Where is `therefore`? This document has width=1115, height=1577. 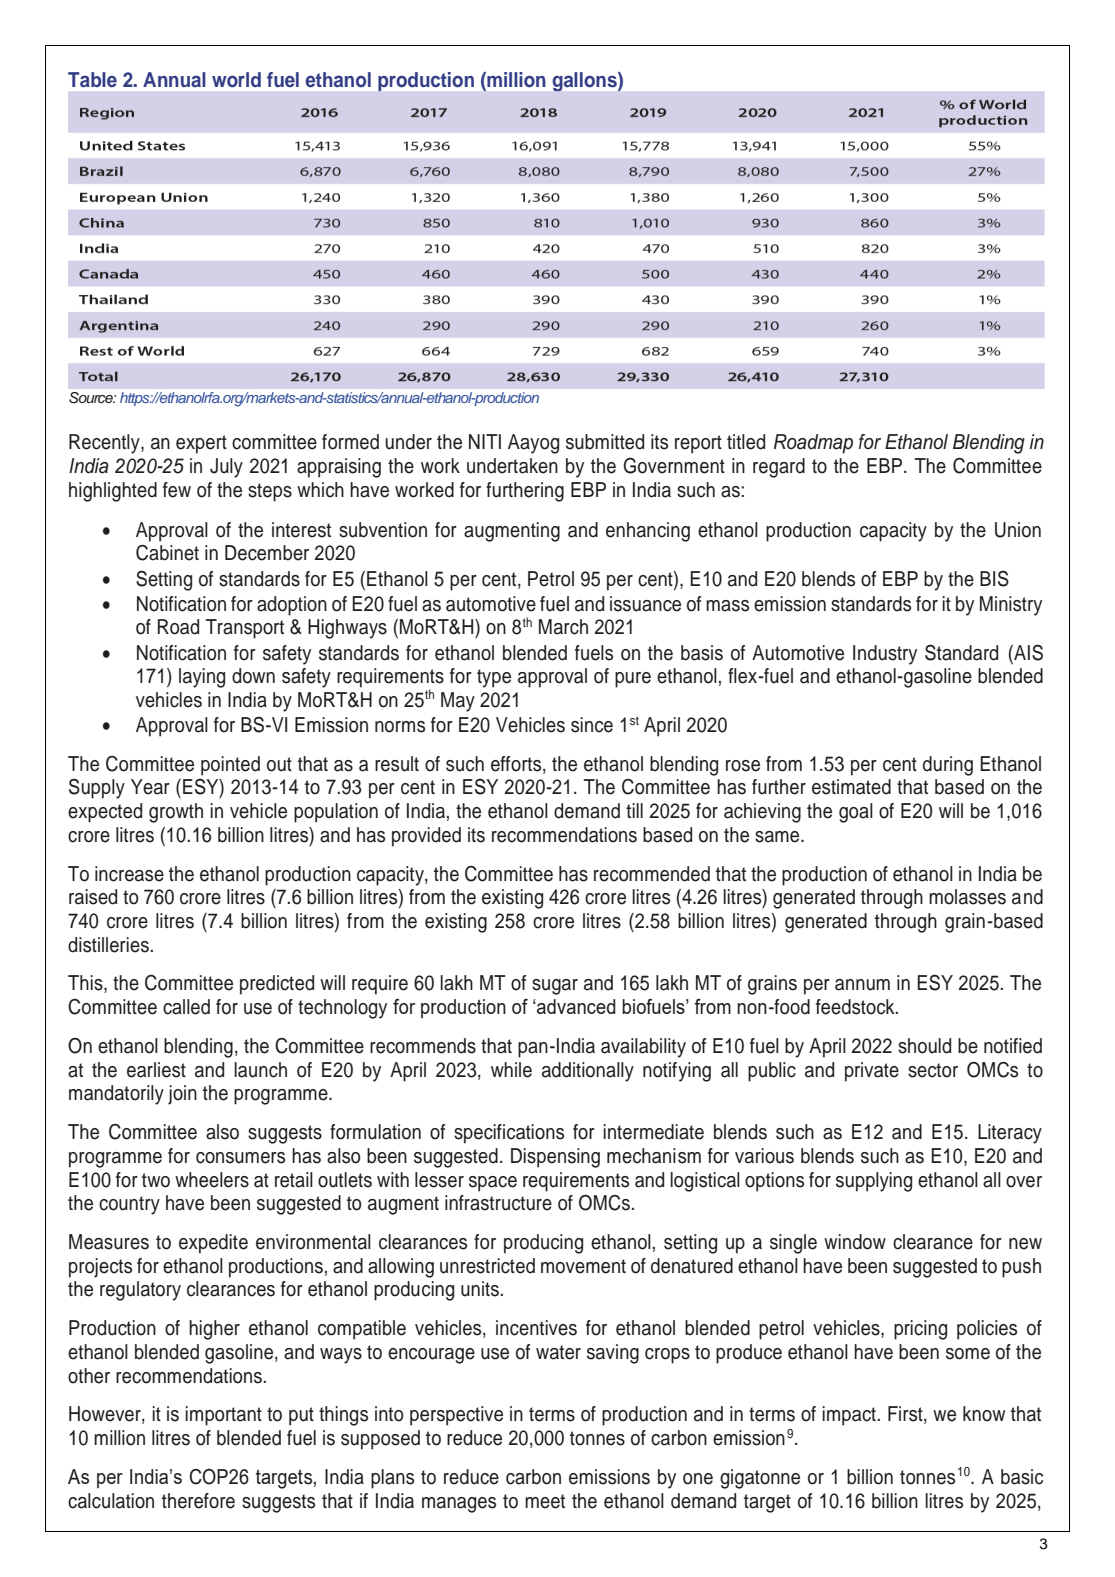 therefore is located at coordinates (198, 1501).
